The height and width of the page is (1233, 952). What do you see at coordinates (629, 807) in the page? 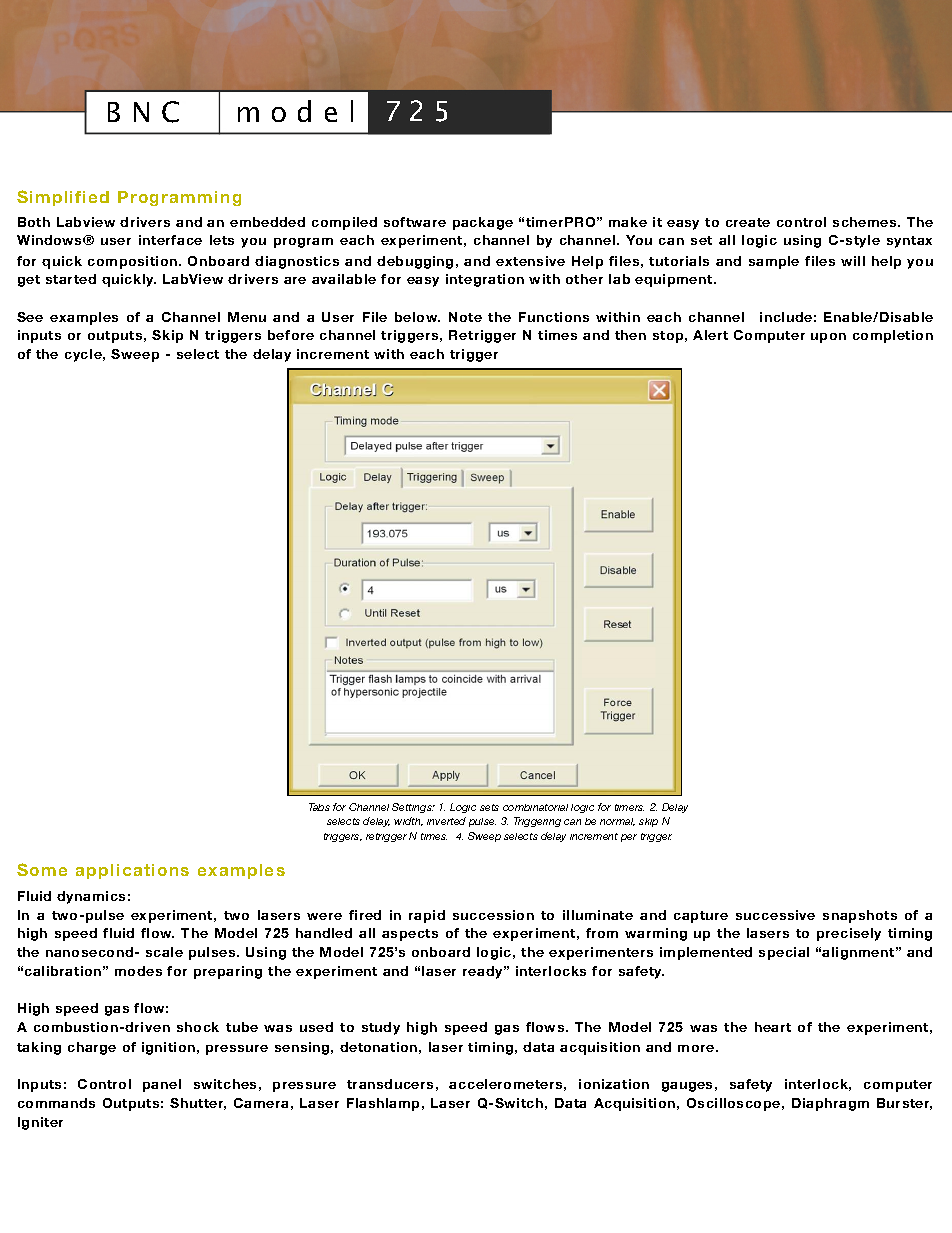
I see `timers` at bounding box center [629, 807].
